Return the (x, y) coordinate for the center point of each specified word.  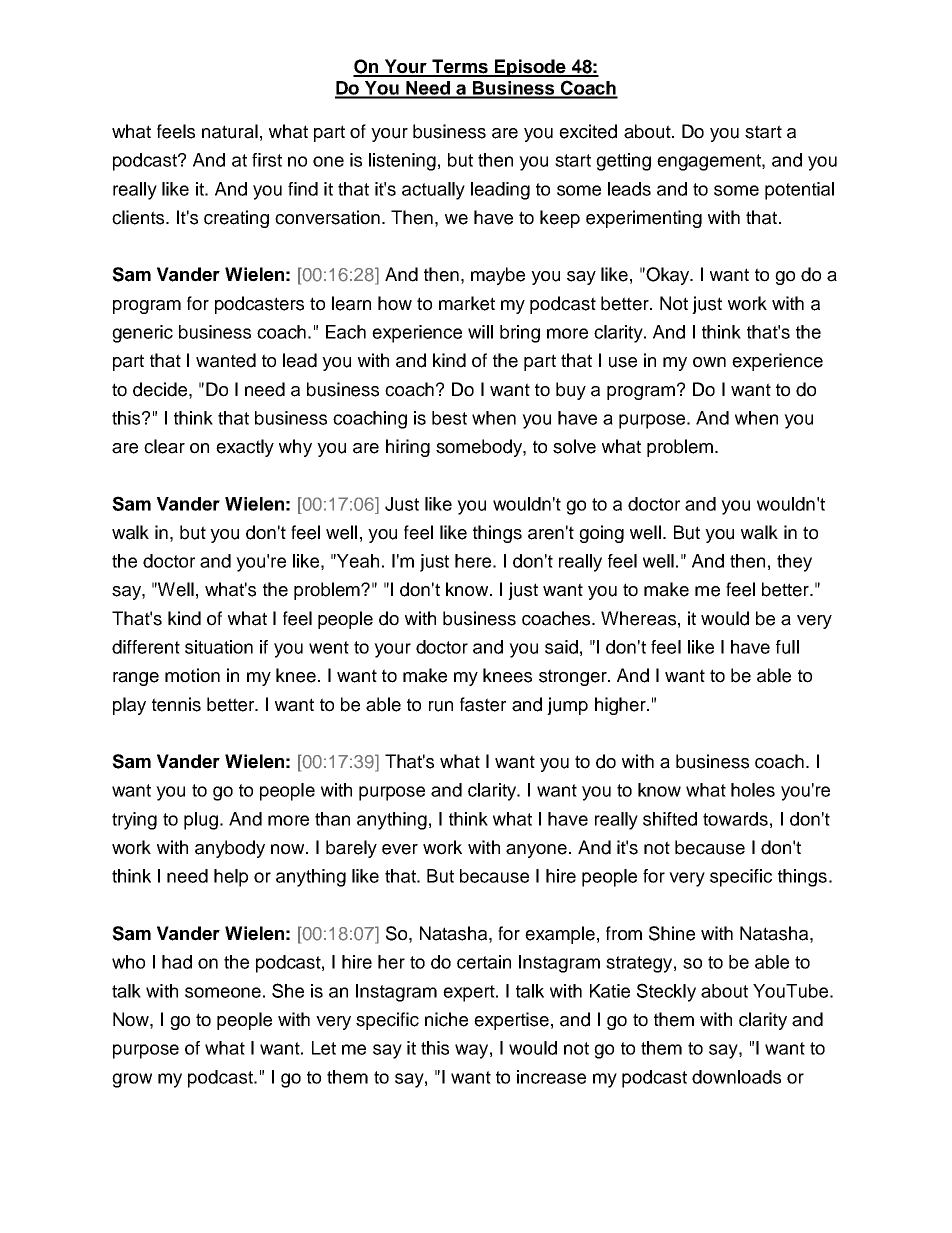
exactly (245, 448)
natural (230, 131)
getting (623, 162)
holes (753, 790)
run (441, 706)
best (449, 418)
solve (574, 446)
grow (132, 1080)
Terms (460, 67)
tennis (176, 704)
